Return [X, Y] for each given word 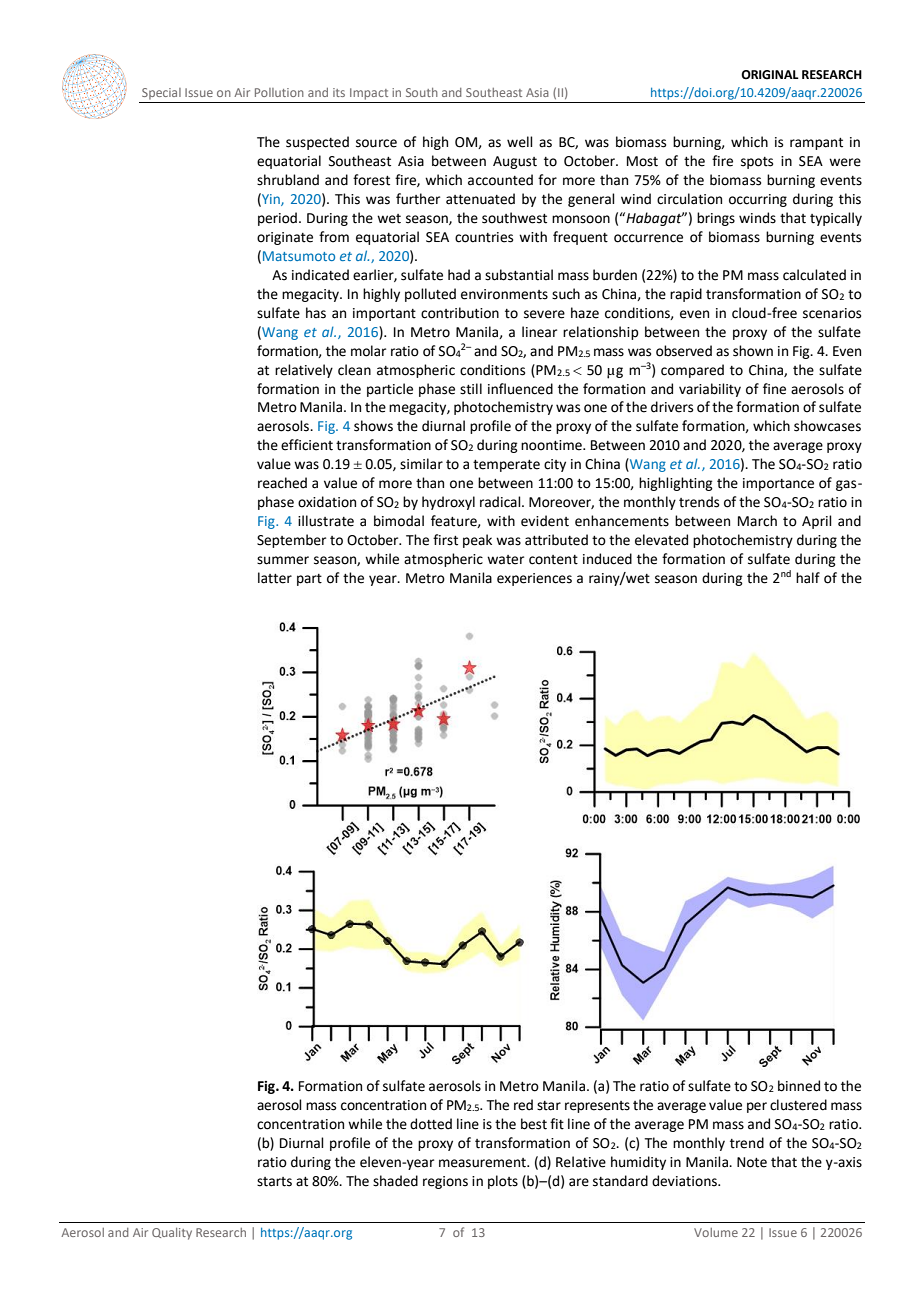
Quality [172, 1234]
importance [778, 484]
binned [799, 1086]
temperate [506, 466]
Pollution [279, 92]
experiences [534, 579]
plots [503, 1182]
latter [275, 578]
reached [282, 483]
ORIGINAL [770, 75]
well [520, 142]
